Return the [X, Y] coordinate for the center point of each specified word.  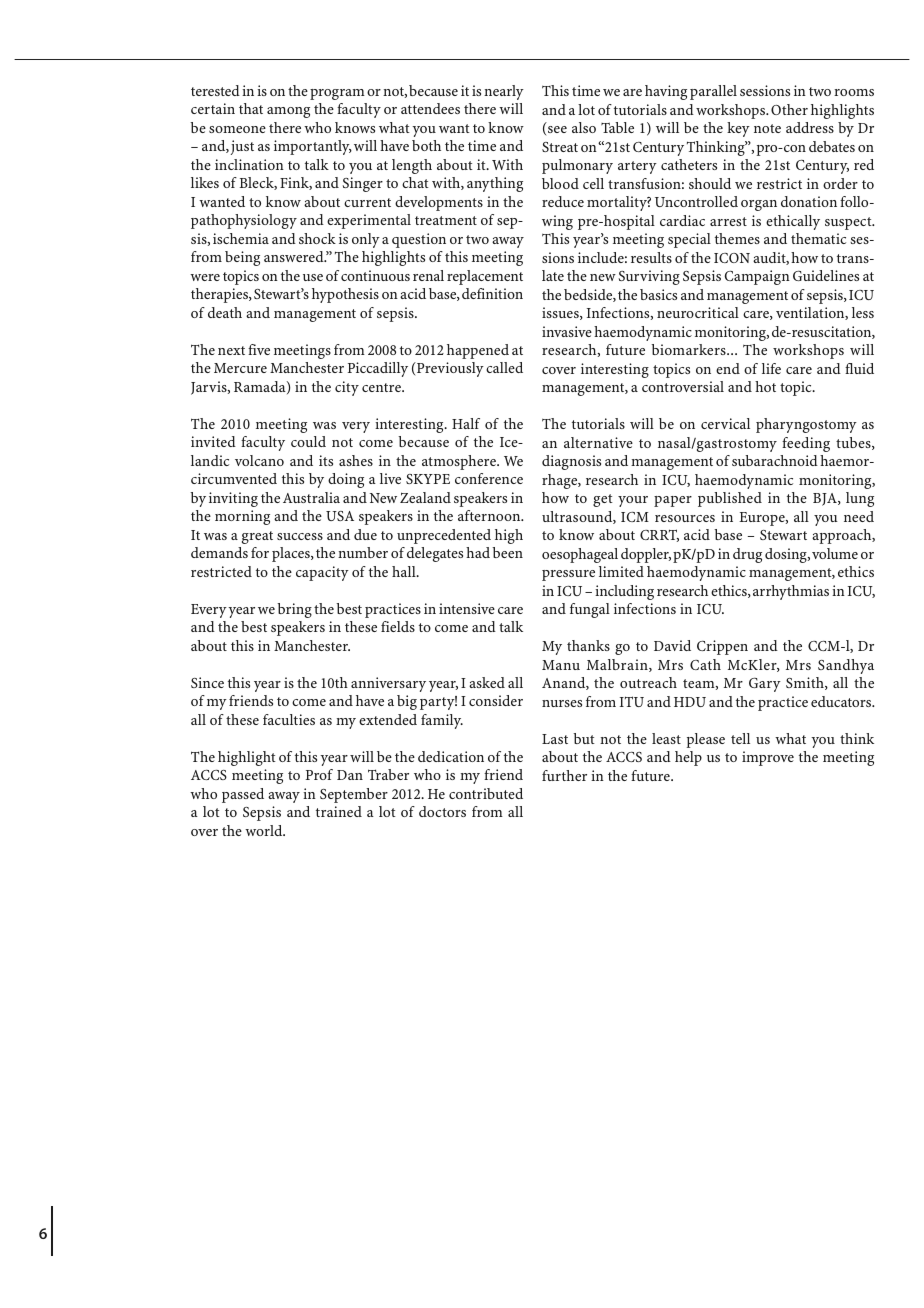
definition [492, 293]
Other [789, 109]
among [288, 112]
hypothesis [345, 295]
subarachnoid [775, 460]
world [265, 830]
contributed [486, 793]
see [557, 129]
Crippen [722, 647]
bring [294, 610]
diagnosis [571, 462]
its [326, 460]
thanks [588, 645]
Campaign [757, 277]
